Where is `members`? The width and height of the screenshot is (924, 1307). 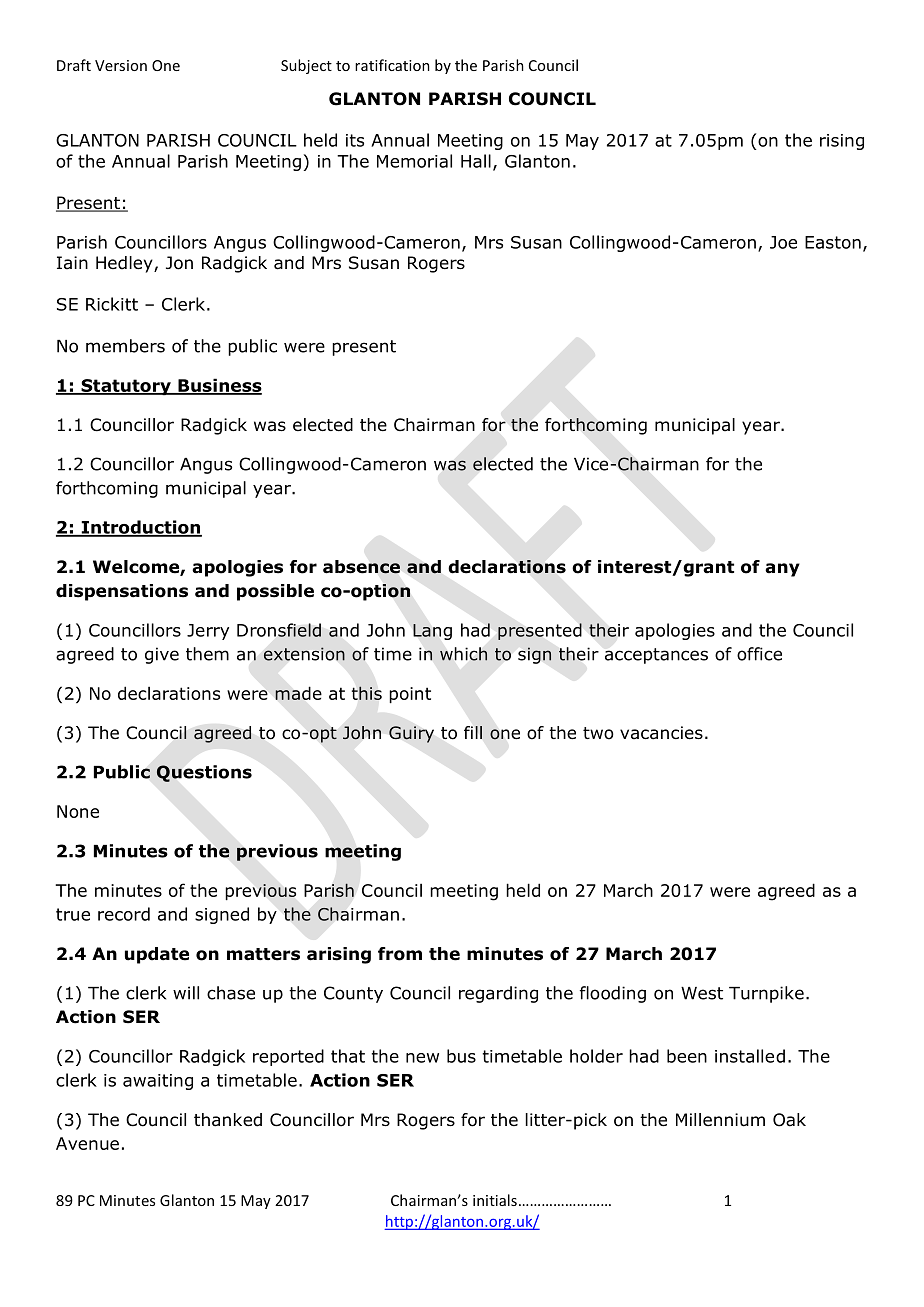
members is located at coordinates (125, 346).
